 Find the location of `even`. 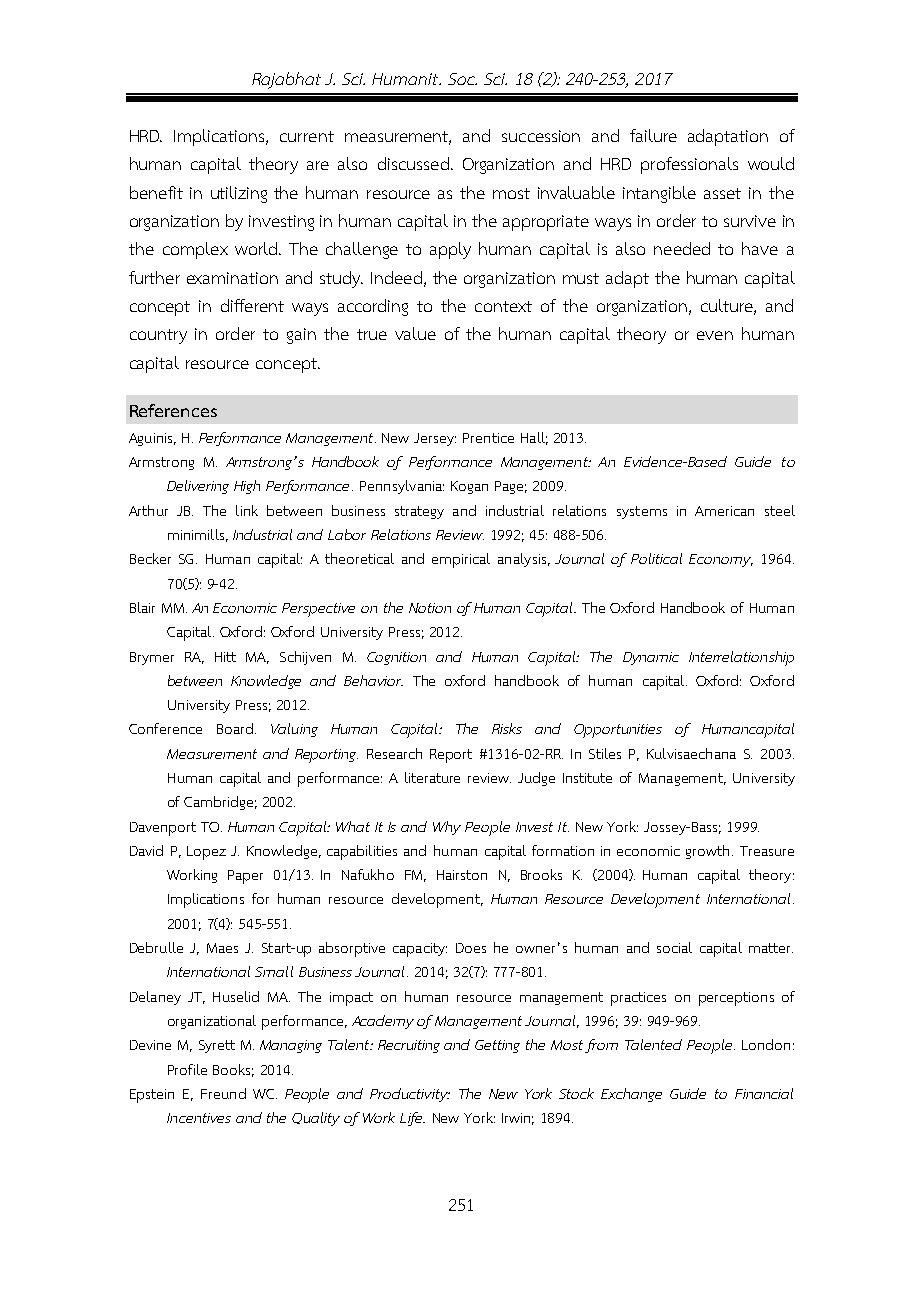

even is located at coordinates (715, 335).
